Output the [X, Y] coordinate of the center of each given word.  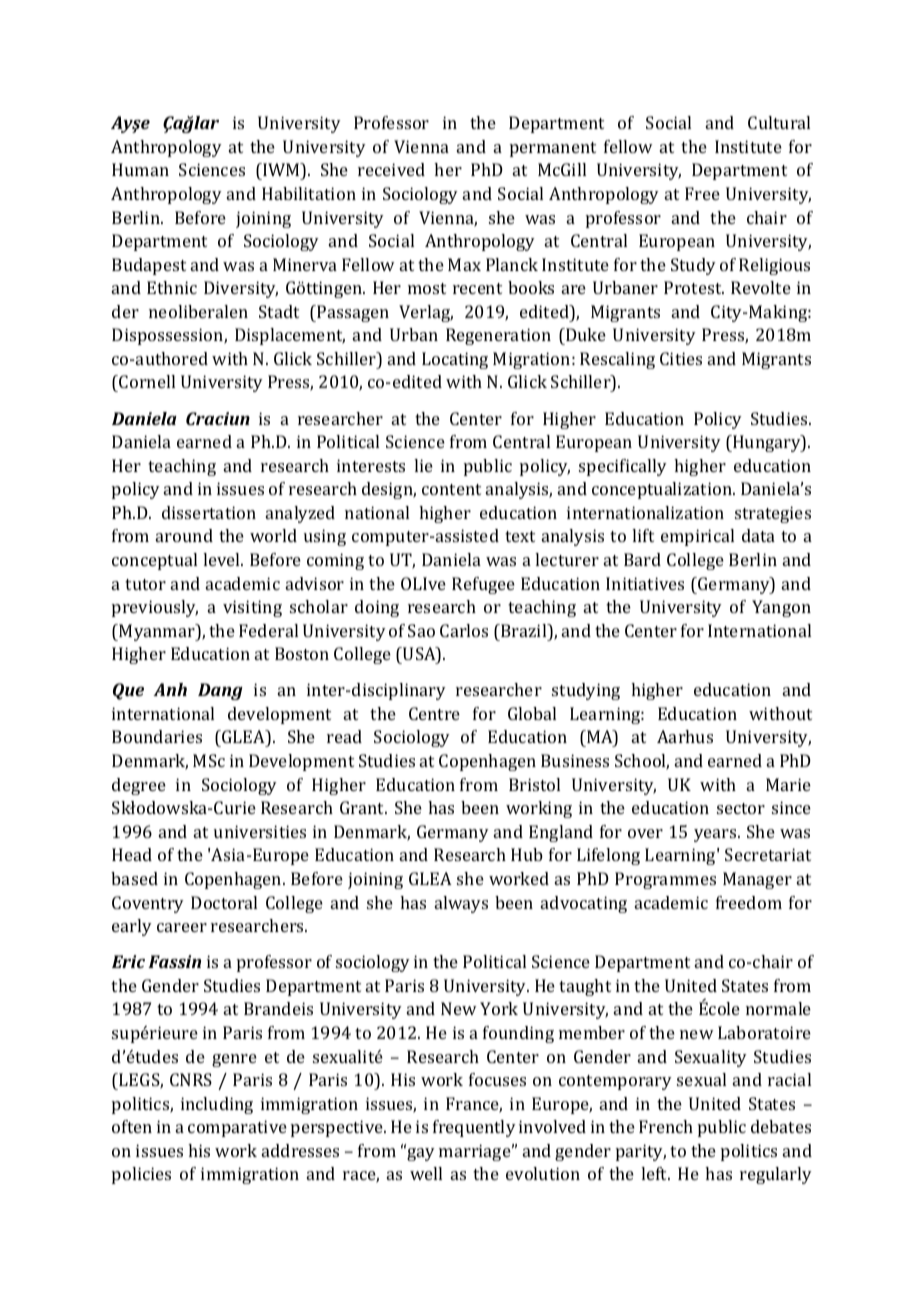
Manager [757, 880]
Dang [220, 691]
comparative [237, 1128]
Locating [455, 360]
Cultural [779, 122]
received [391, 169]
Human [140, 169]
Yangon [781, 608]
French [666, 1126]
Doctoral [224, 902]
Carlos [464, 630]
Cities [681, 358]
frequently [474, 1128]
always [461, 904]
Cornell [146, 383]
